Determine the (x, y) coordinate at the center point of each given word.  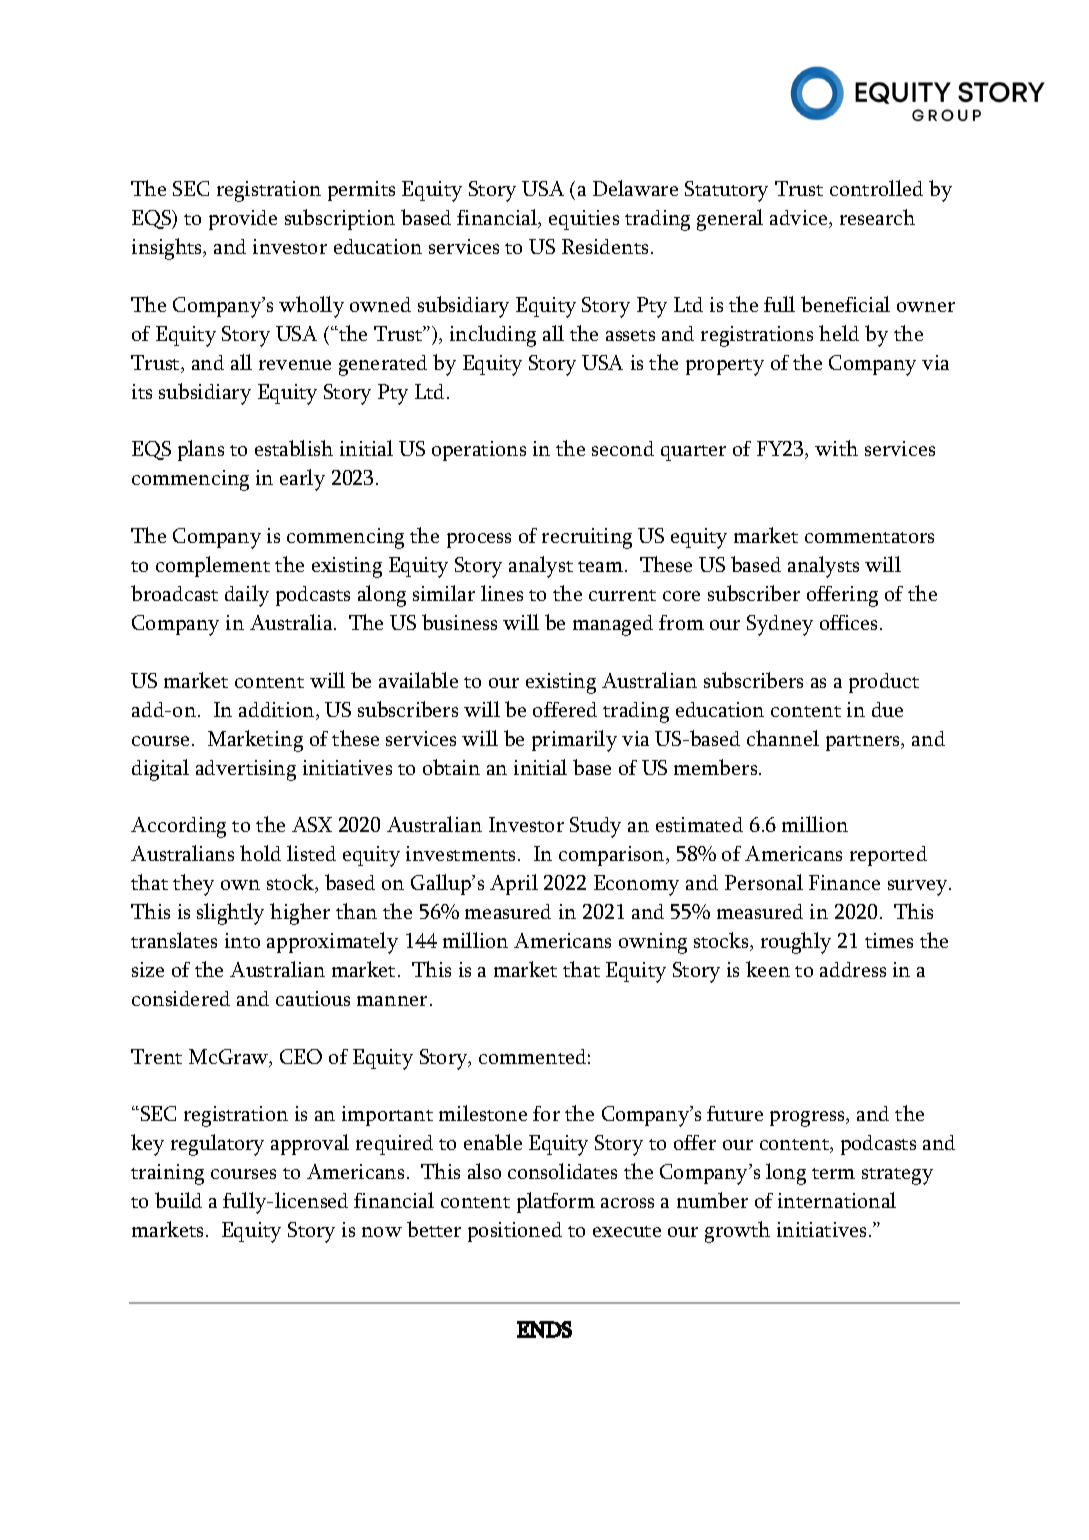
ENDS (544, 1329)
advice (800, 219)
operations (479, 451)
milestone (483, 1113)
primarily (574, 741)
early (302, 480)
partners (864, 743)
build (178, 1200)
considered (181, 998)
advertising (246, 770)
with (836, 448)
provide (243, 220)
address (853, 969)
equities (584, 220)
